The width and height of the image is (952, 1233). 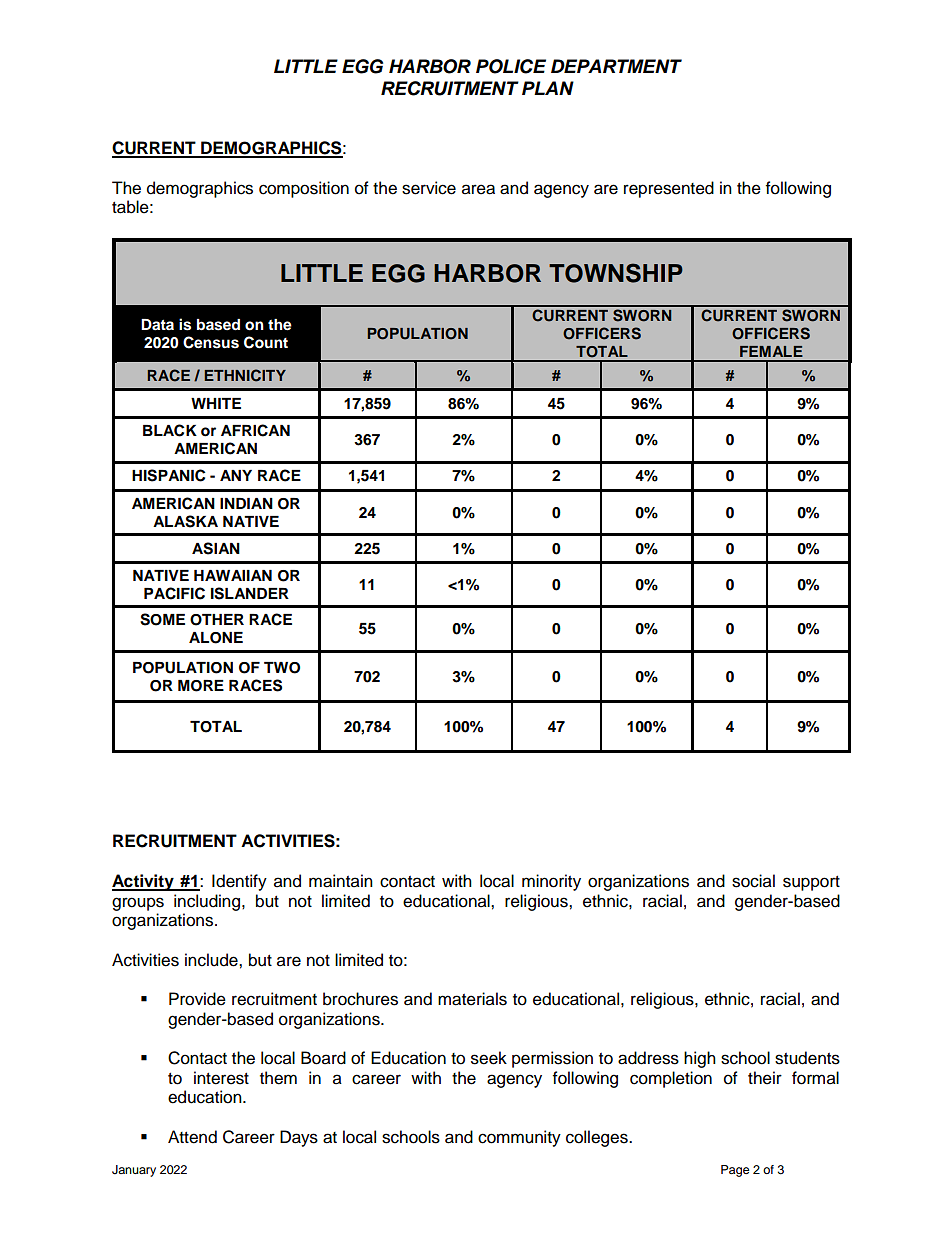 What do you see at coordinates (236, 475) in the image?
I see `ANY` at bounding box center [236, 475].
